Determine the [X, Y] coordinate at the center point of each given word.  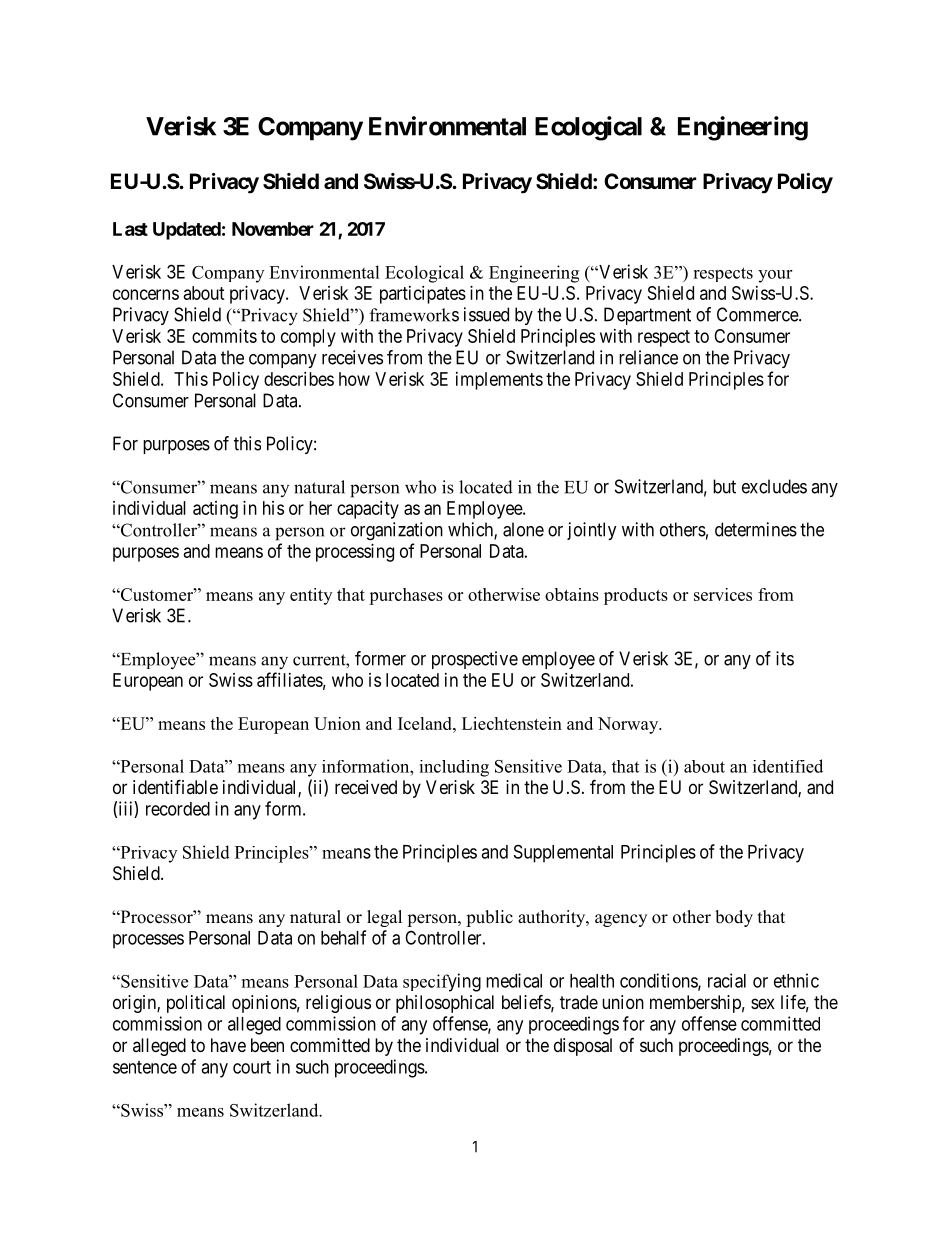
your [775, 276]
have [228, 1045]
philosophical [445, 1004]
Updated [187, 231]
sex [763, 1003]
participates [423, 295]
